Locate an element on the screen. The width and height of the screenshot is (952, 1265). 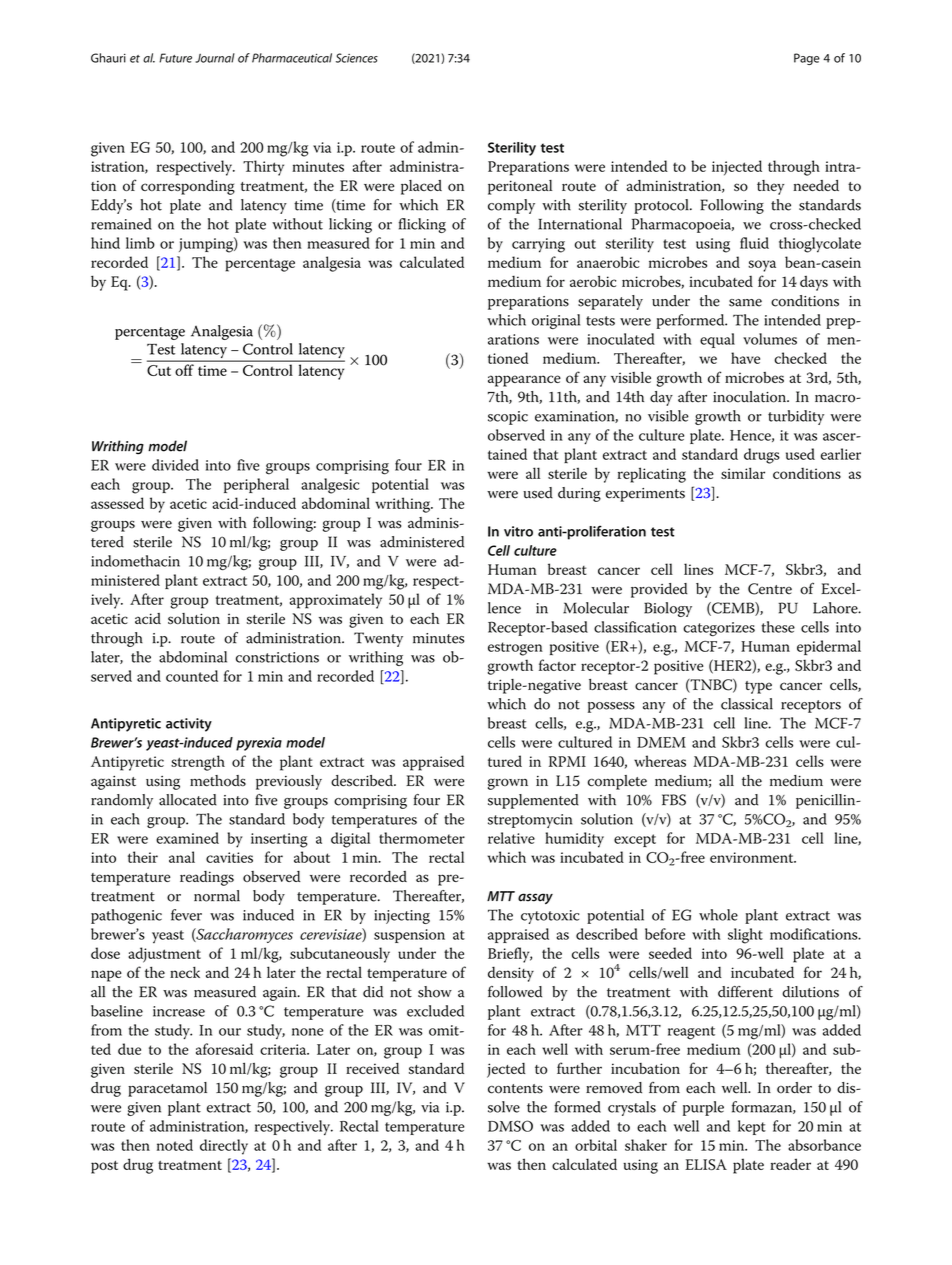
similar is located at coordinates (743, 473).
